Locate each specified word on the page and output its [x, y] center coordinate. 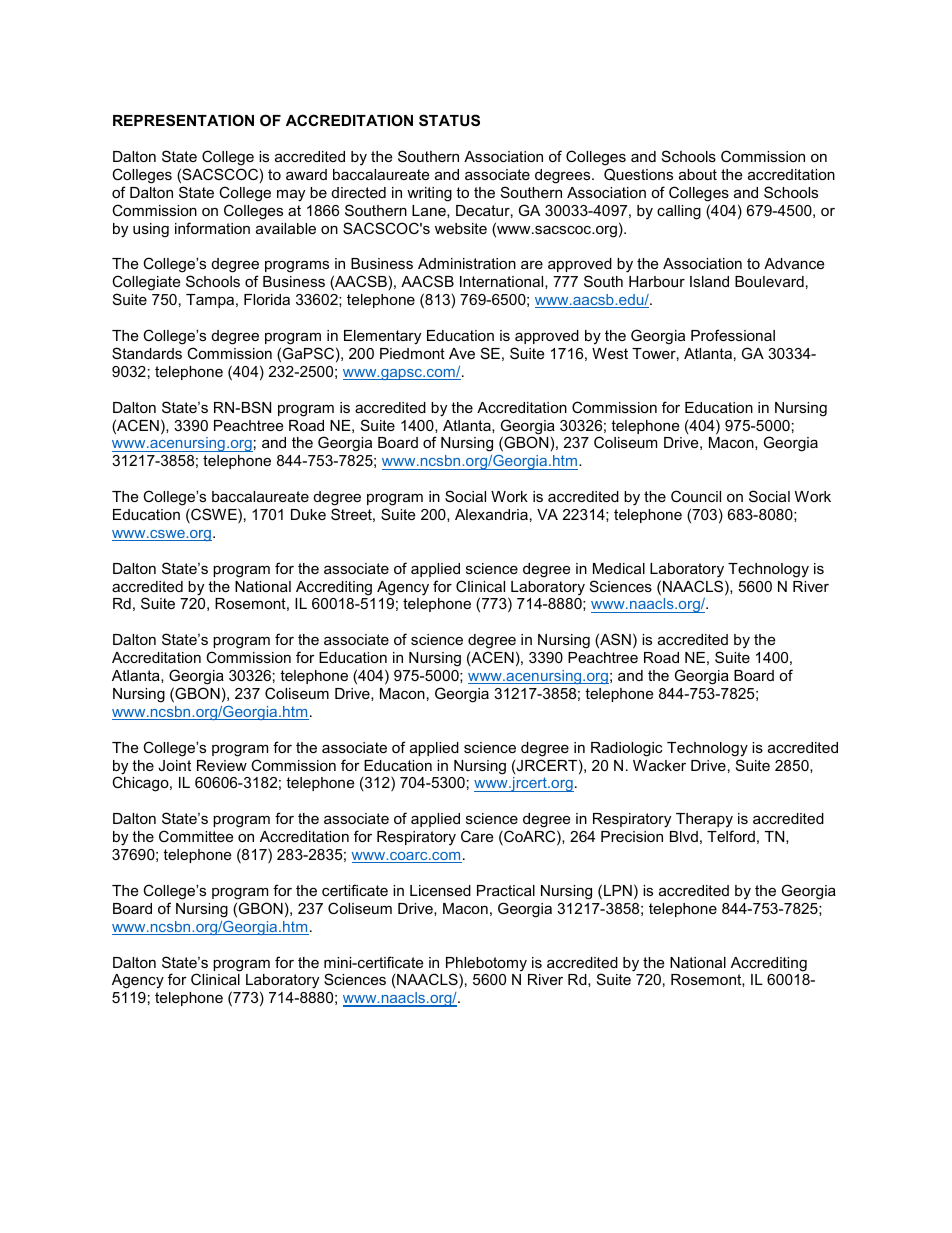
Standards [147, 353]
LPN [618, 890]
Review [222, 765]
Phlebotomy [486, 965]
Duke [308, 514]
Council [696, 496]
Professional [733, 335]
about [698, 174]
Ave [462, 353]
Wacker [659, 765]
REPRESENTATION [183, 120]
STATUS [449, 120]
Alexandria [491, 514]
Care [477, 836]
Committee [196, 836]
